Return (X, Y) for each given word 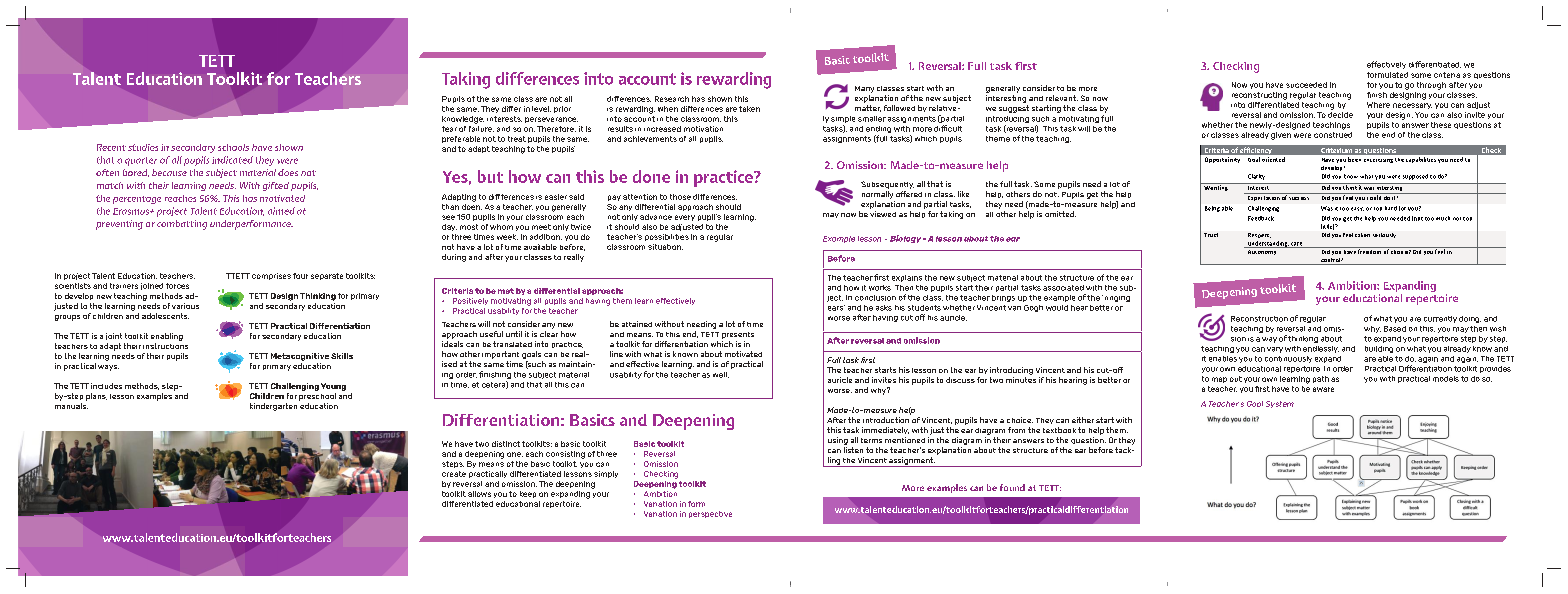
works (880, 288)
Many (864, 89)
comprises (271, 276)
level (541, 109)
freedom (1370, 250)
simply (606, 474)
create (454, 474)
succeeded (1306, 85)
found (1012, 487)
